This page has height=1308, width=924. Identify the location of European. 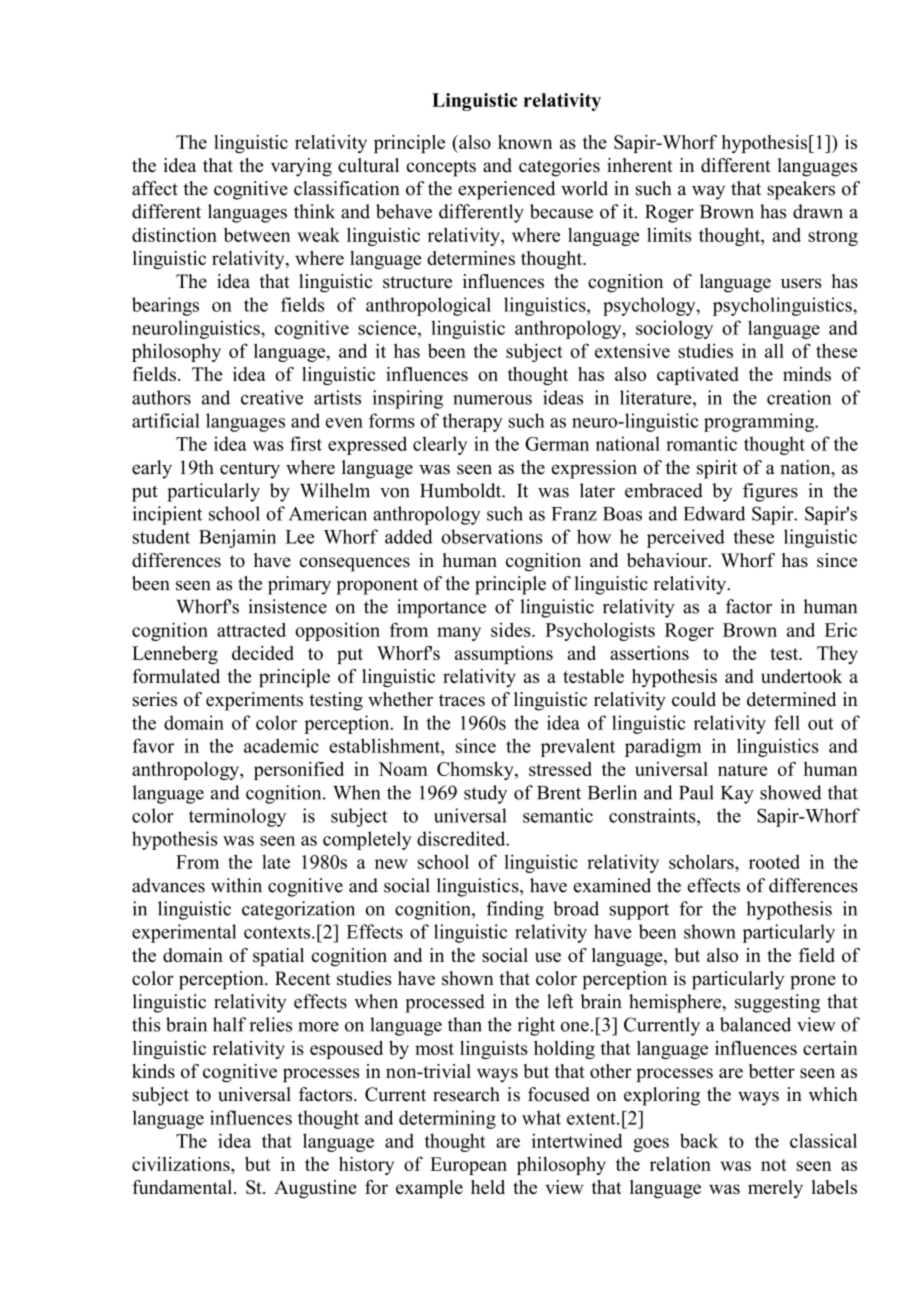
(468, 1166).
